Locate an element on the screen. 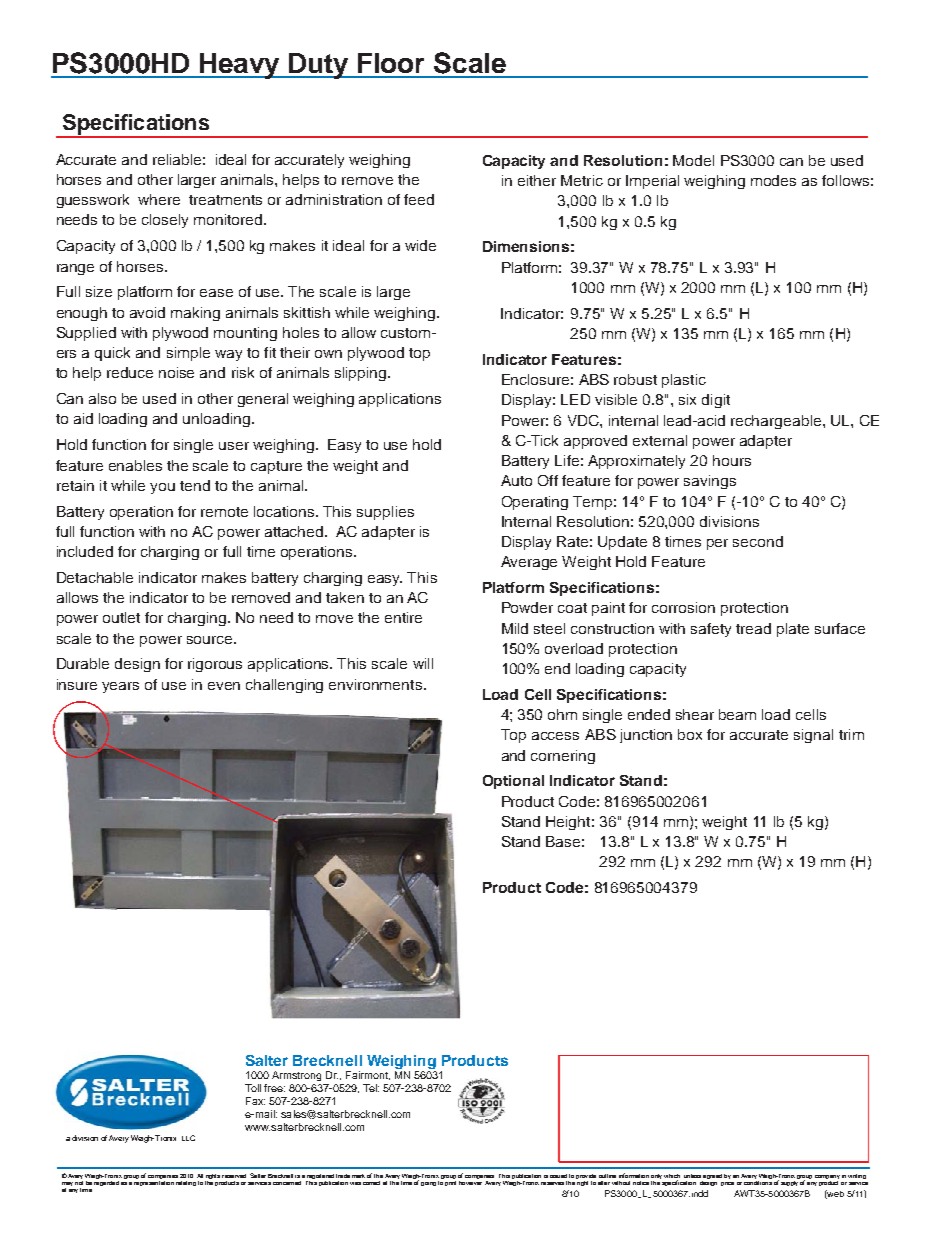 The image size is (952, 1233). Heavy is located at coordinates (239, 66).
